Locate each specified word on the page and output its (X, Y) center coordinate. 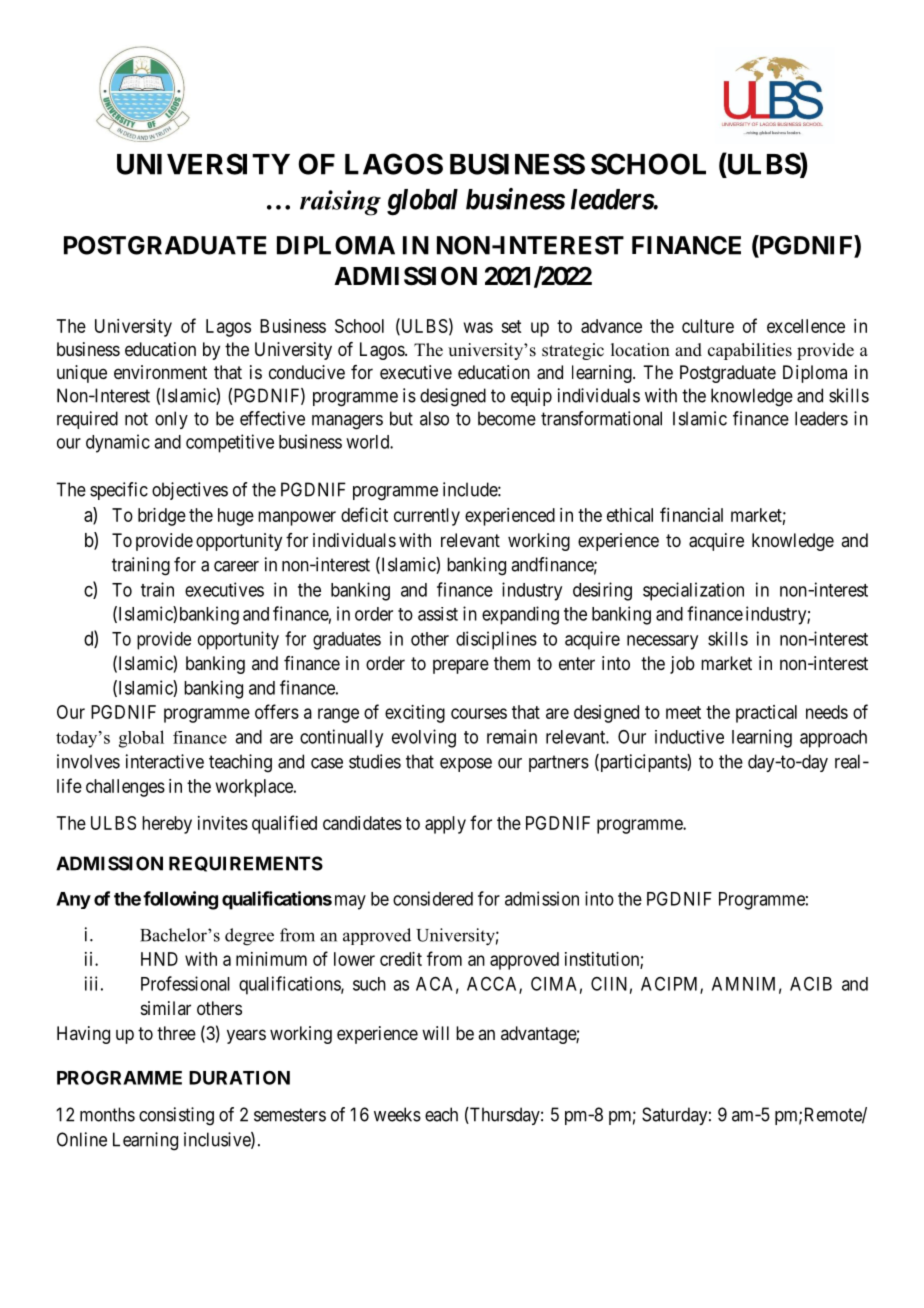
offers (277, 711)
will (435, 1033)
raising (340, 203)
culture (708, 326)
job (682, 665)
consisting (176, 1116)
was (478, 327)
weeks (397, 1114)
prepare (461, 666)
